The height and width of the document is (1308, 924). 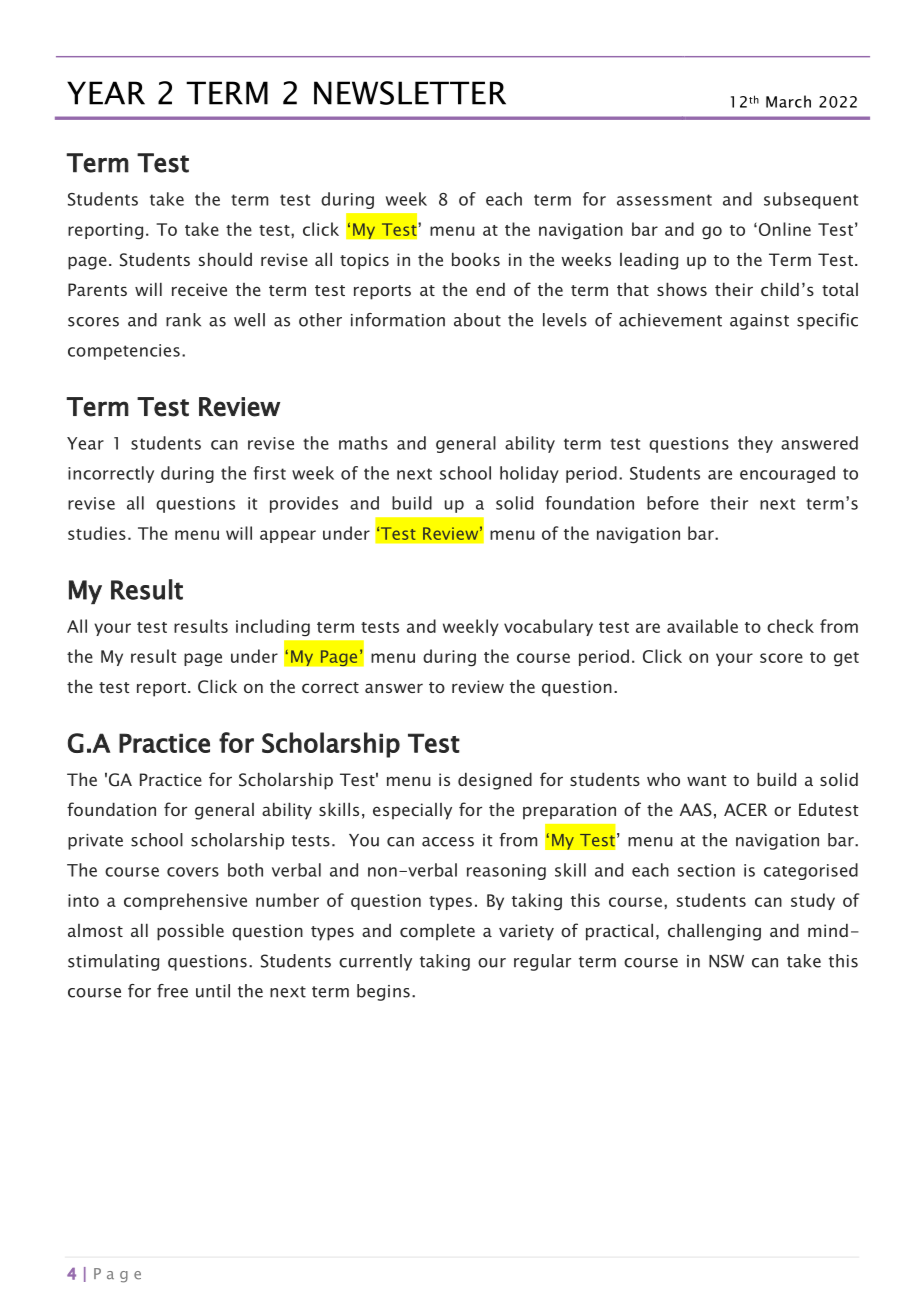 I want to click on get, so click(x=846, y=659).
